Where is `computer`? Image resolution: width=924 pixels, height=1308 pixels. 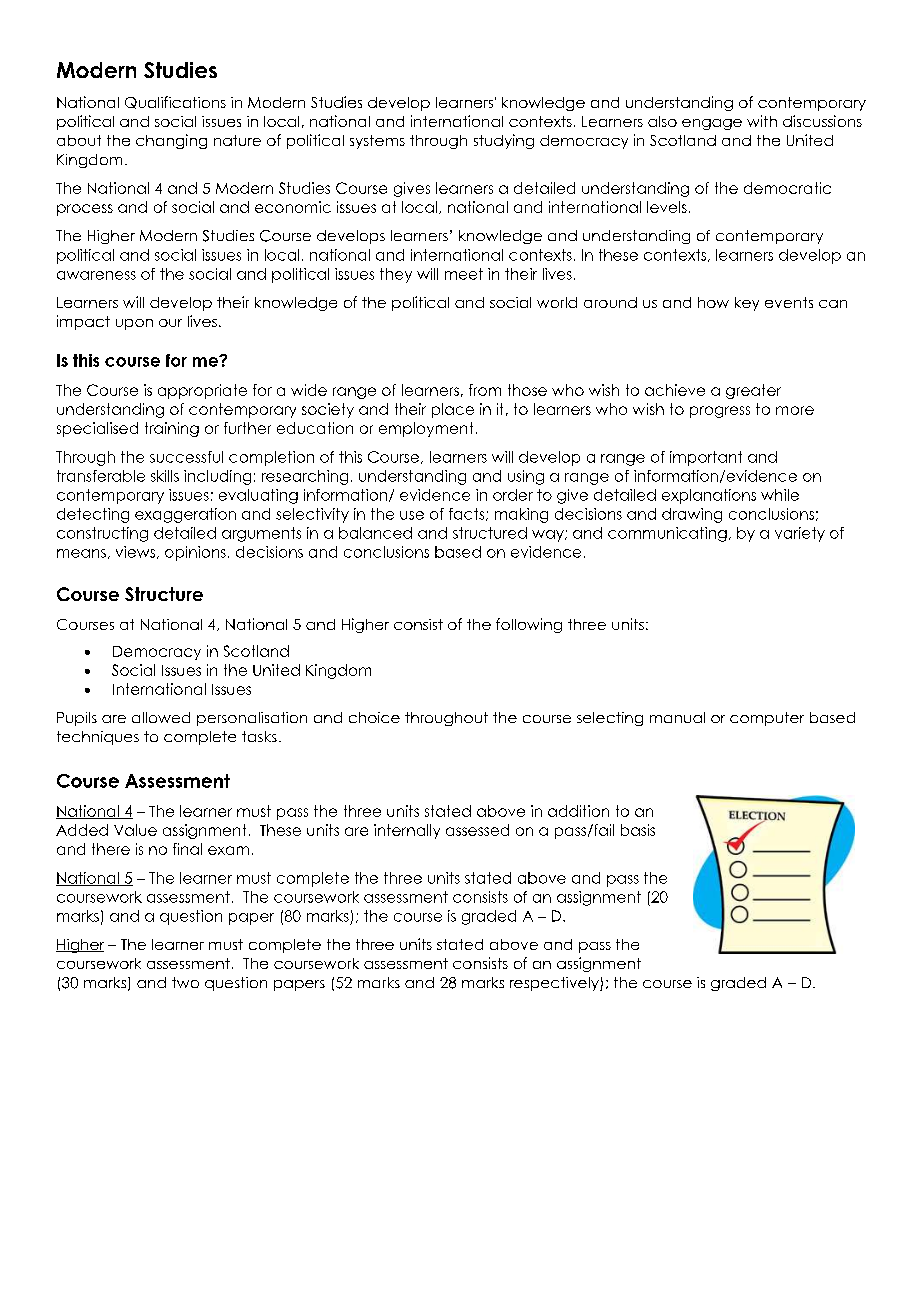 computer is located at coordinates (767, 719).
